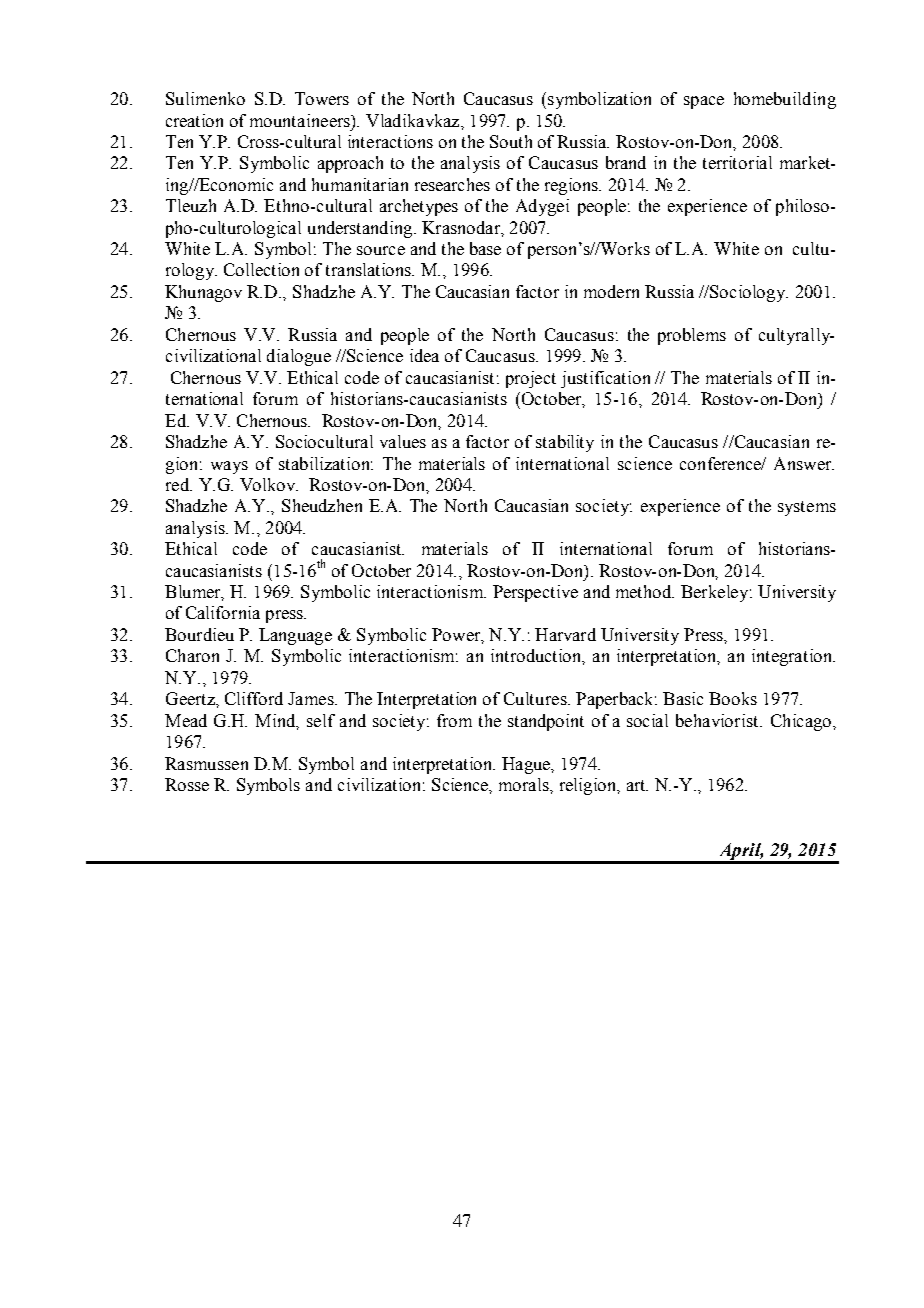  What do you see at coordinates (718, 720) in the page?
I see `behaviorist` at bounding box center [718, 720].
